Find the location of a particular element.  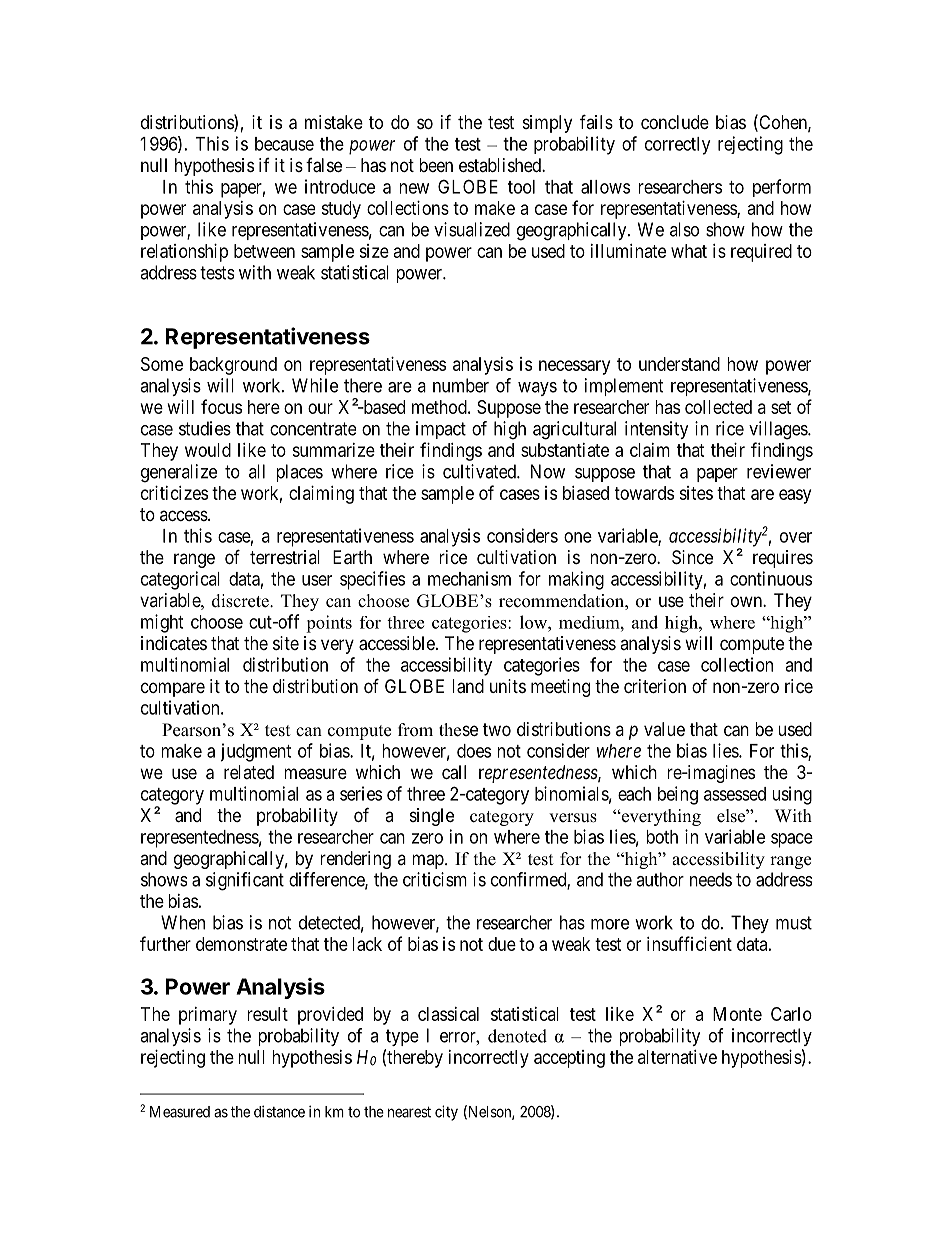

own is located at coordinates (747, 601).
